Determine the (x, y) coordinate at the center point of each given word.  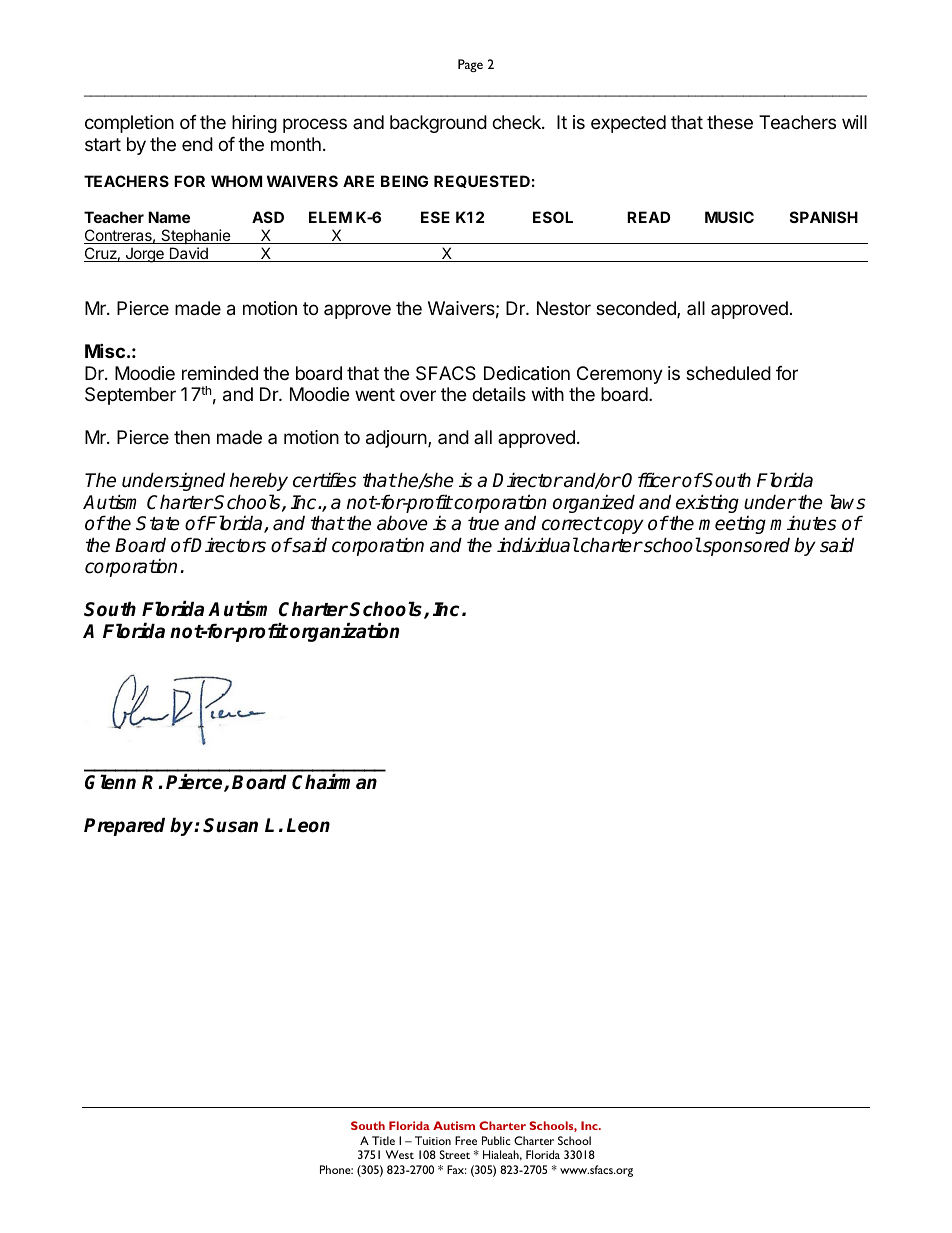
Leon (308, 825)
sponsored (745, 547)
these (730, 122)
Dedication (527, 373)
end (197, 144)
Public (496, 1140)
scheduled (728, 373)
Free (466, 1140)
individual (538, 545)
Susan (230, 825)
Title (383, 1140)
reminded (220, 373)
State (158, 523)
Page (470, 65)
